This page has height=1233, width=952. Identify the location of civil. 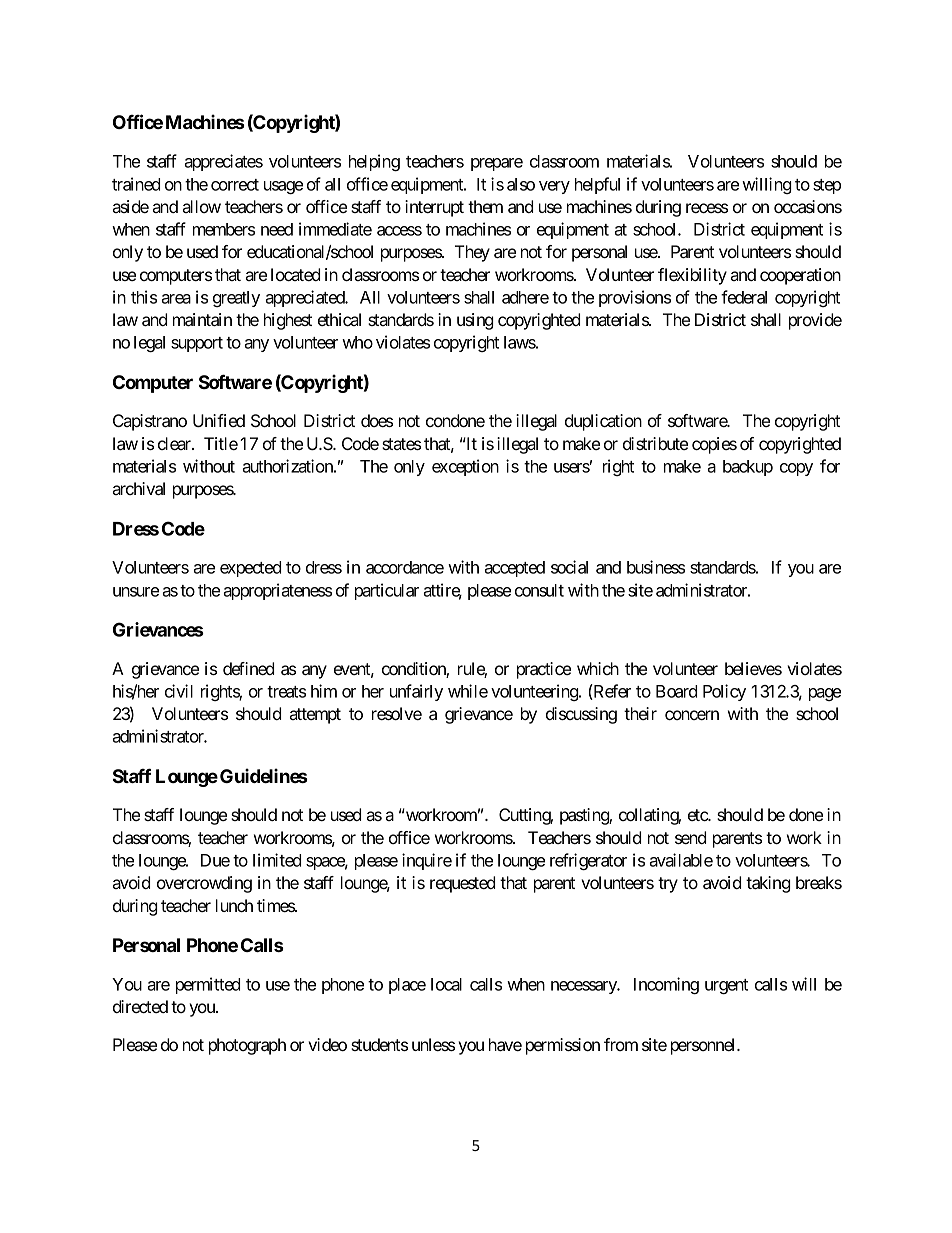
(179, 691).
